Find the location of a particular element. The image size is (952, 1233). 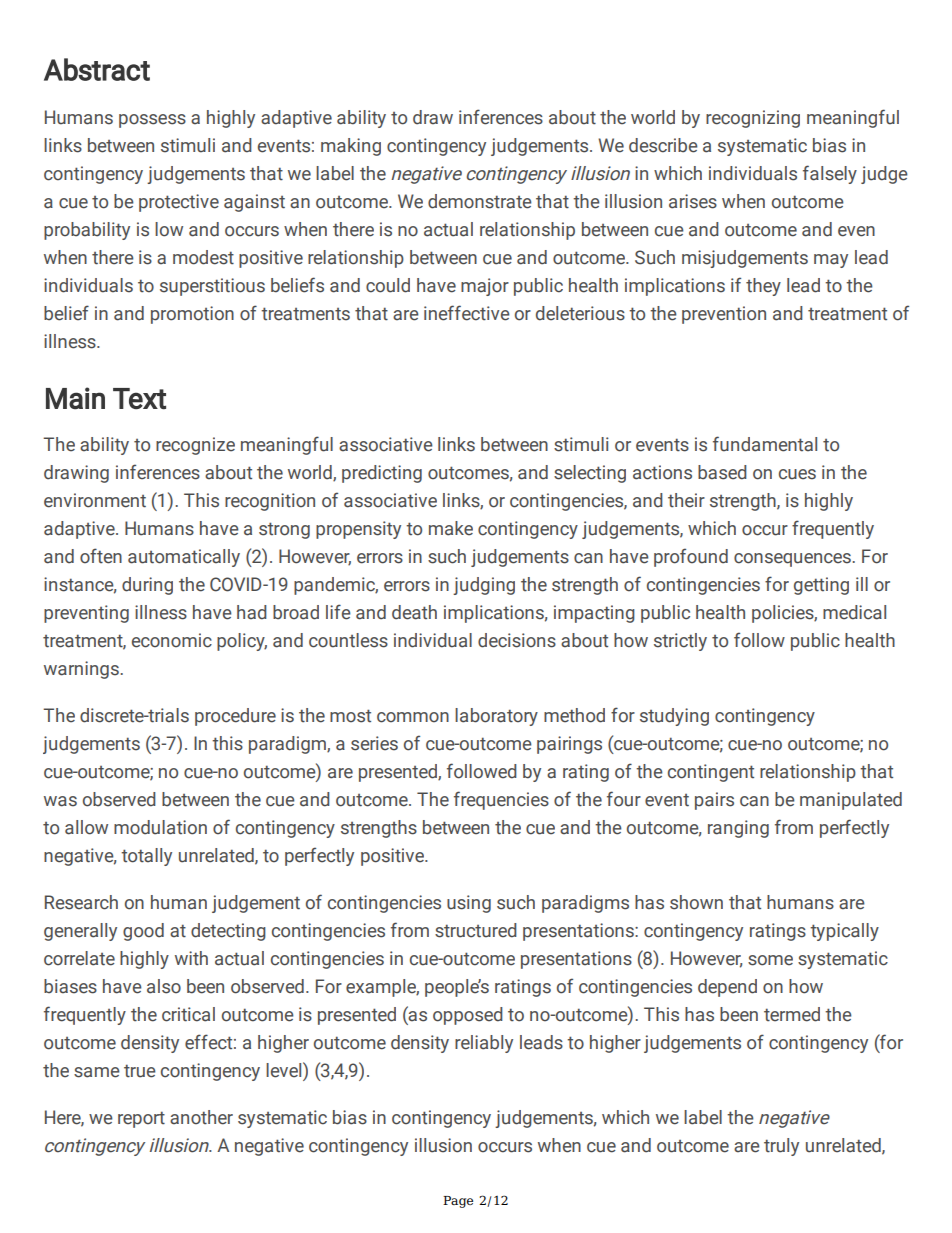

modulation is located at coordinates (160, 827).
